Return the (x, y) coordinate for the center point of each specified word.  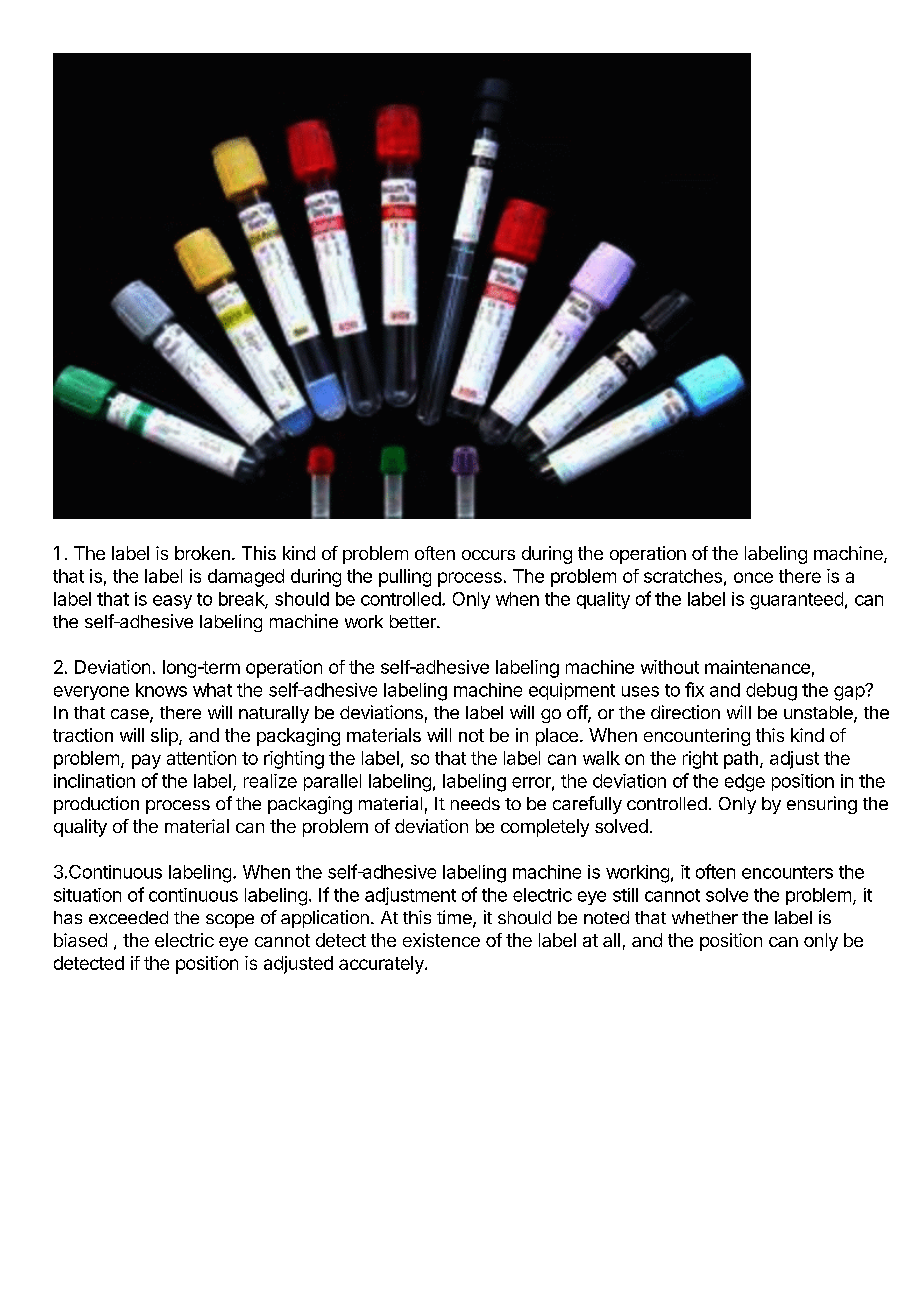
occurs (488, 555)
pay (146, 761)
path (741, 760)
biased (80, 940)
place (557, 737)
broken (202, 553)
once (753, 577)
